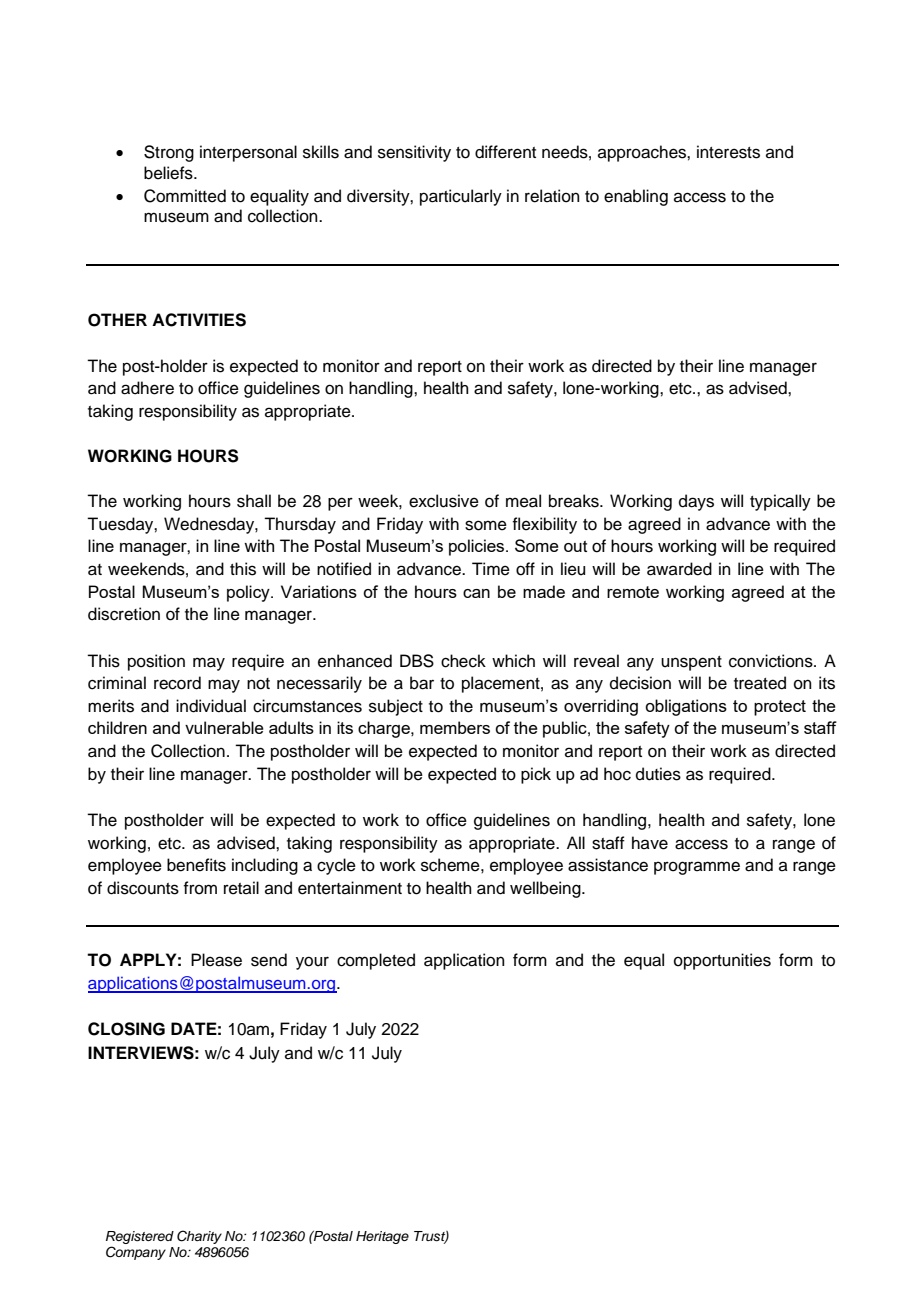 Image resolution: width=924 pixels, height=1308 pixels. Describe the element at coordinates (185, 196) in the screenshot. I see `Committed` at that location.
